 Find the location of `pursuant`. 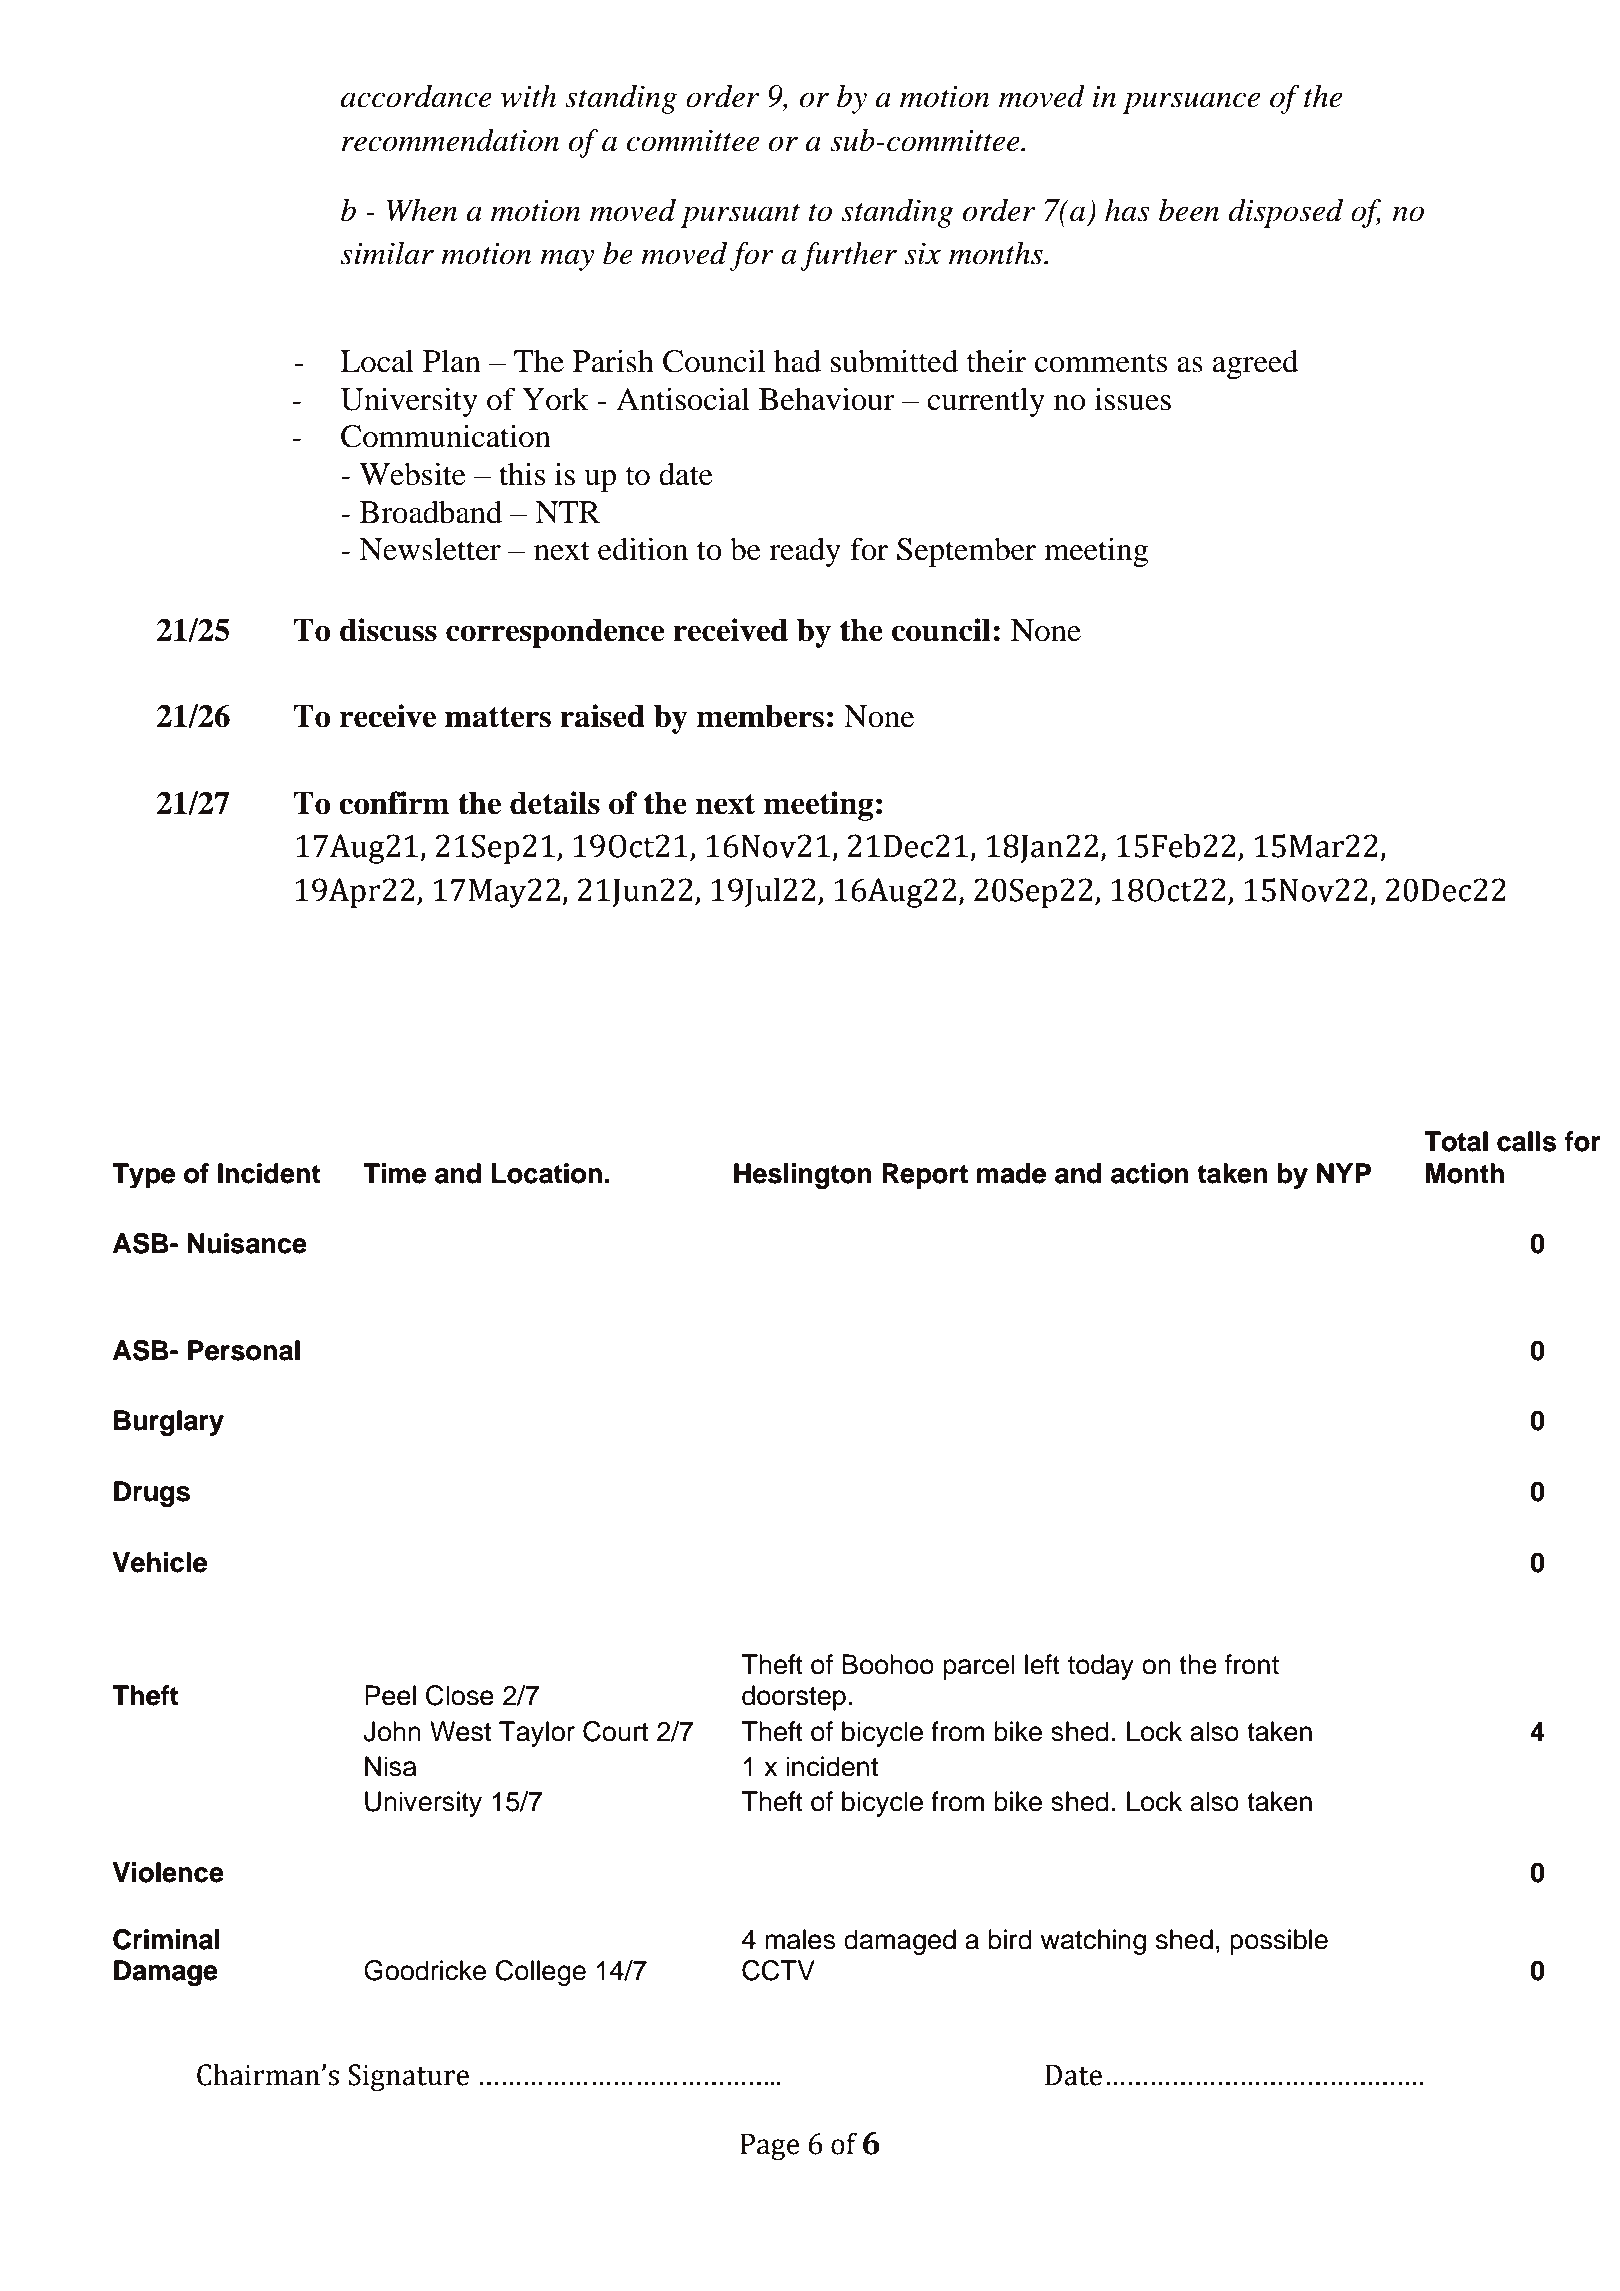

pursuant is located at coordinates (740, 215).
